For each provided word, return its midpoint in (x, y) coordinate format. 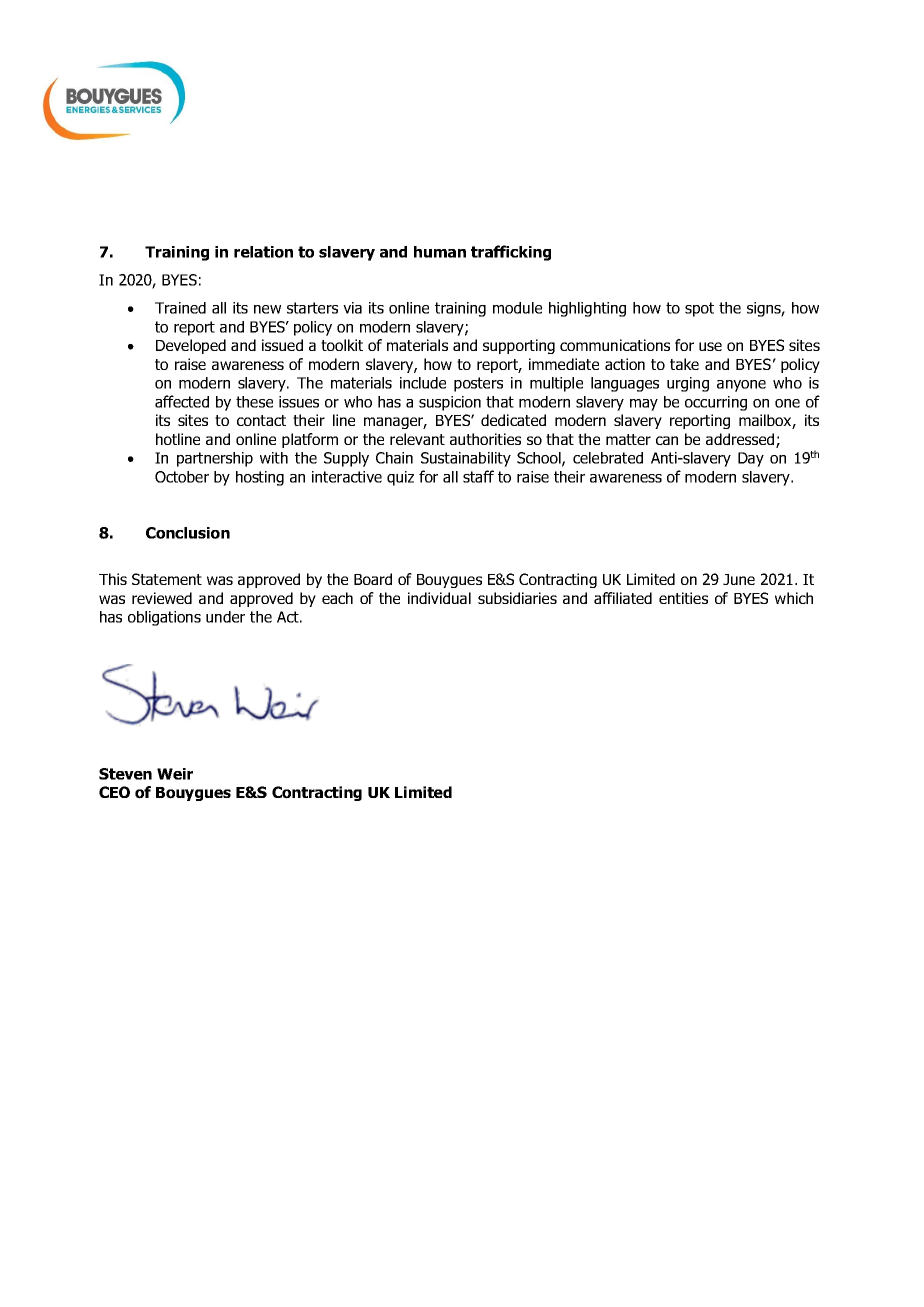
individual (439, 598)
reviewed (162, 598)
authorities (485, 439)
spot (699, 309)
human (440, 252)
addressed (741, 440)
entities (683, 598)
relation (263, 252)
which (794, 598)
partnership (215, 459)
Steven (125, 774)
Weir (175, 774)
